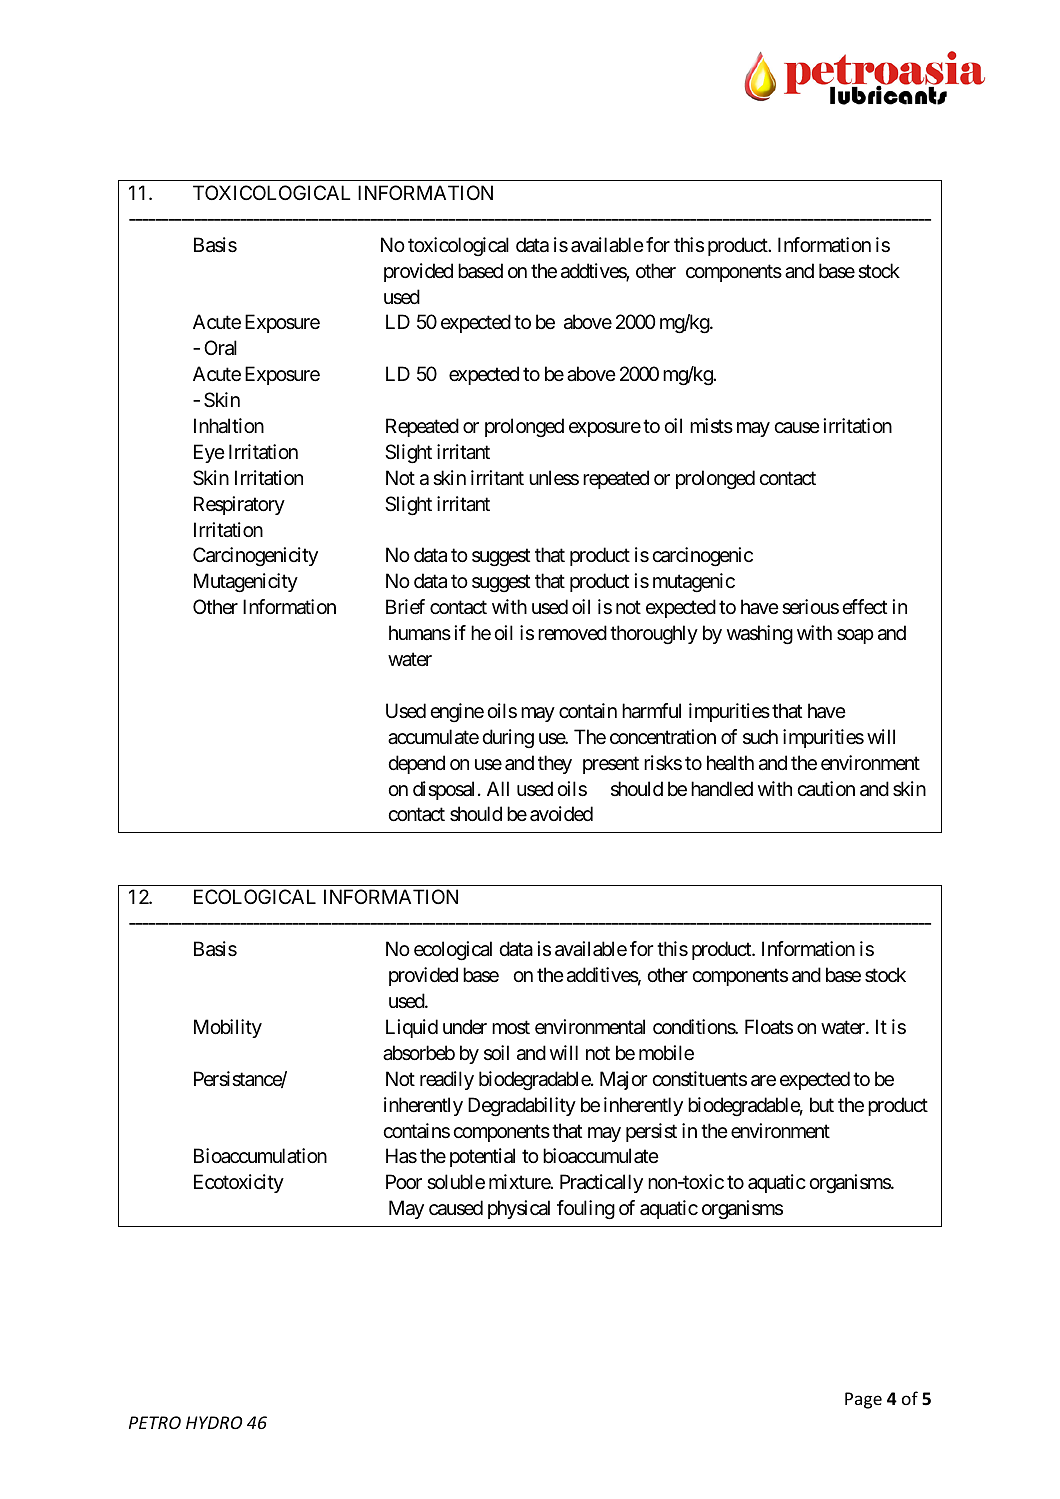 The height and width of the screenshot is (1499, 1060). What do you see at coordinates (826, 788) in the screenshot?
I see `caution` at bounding box center [826, 788].
